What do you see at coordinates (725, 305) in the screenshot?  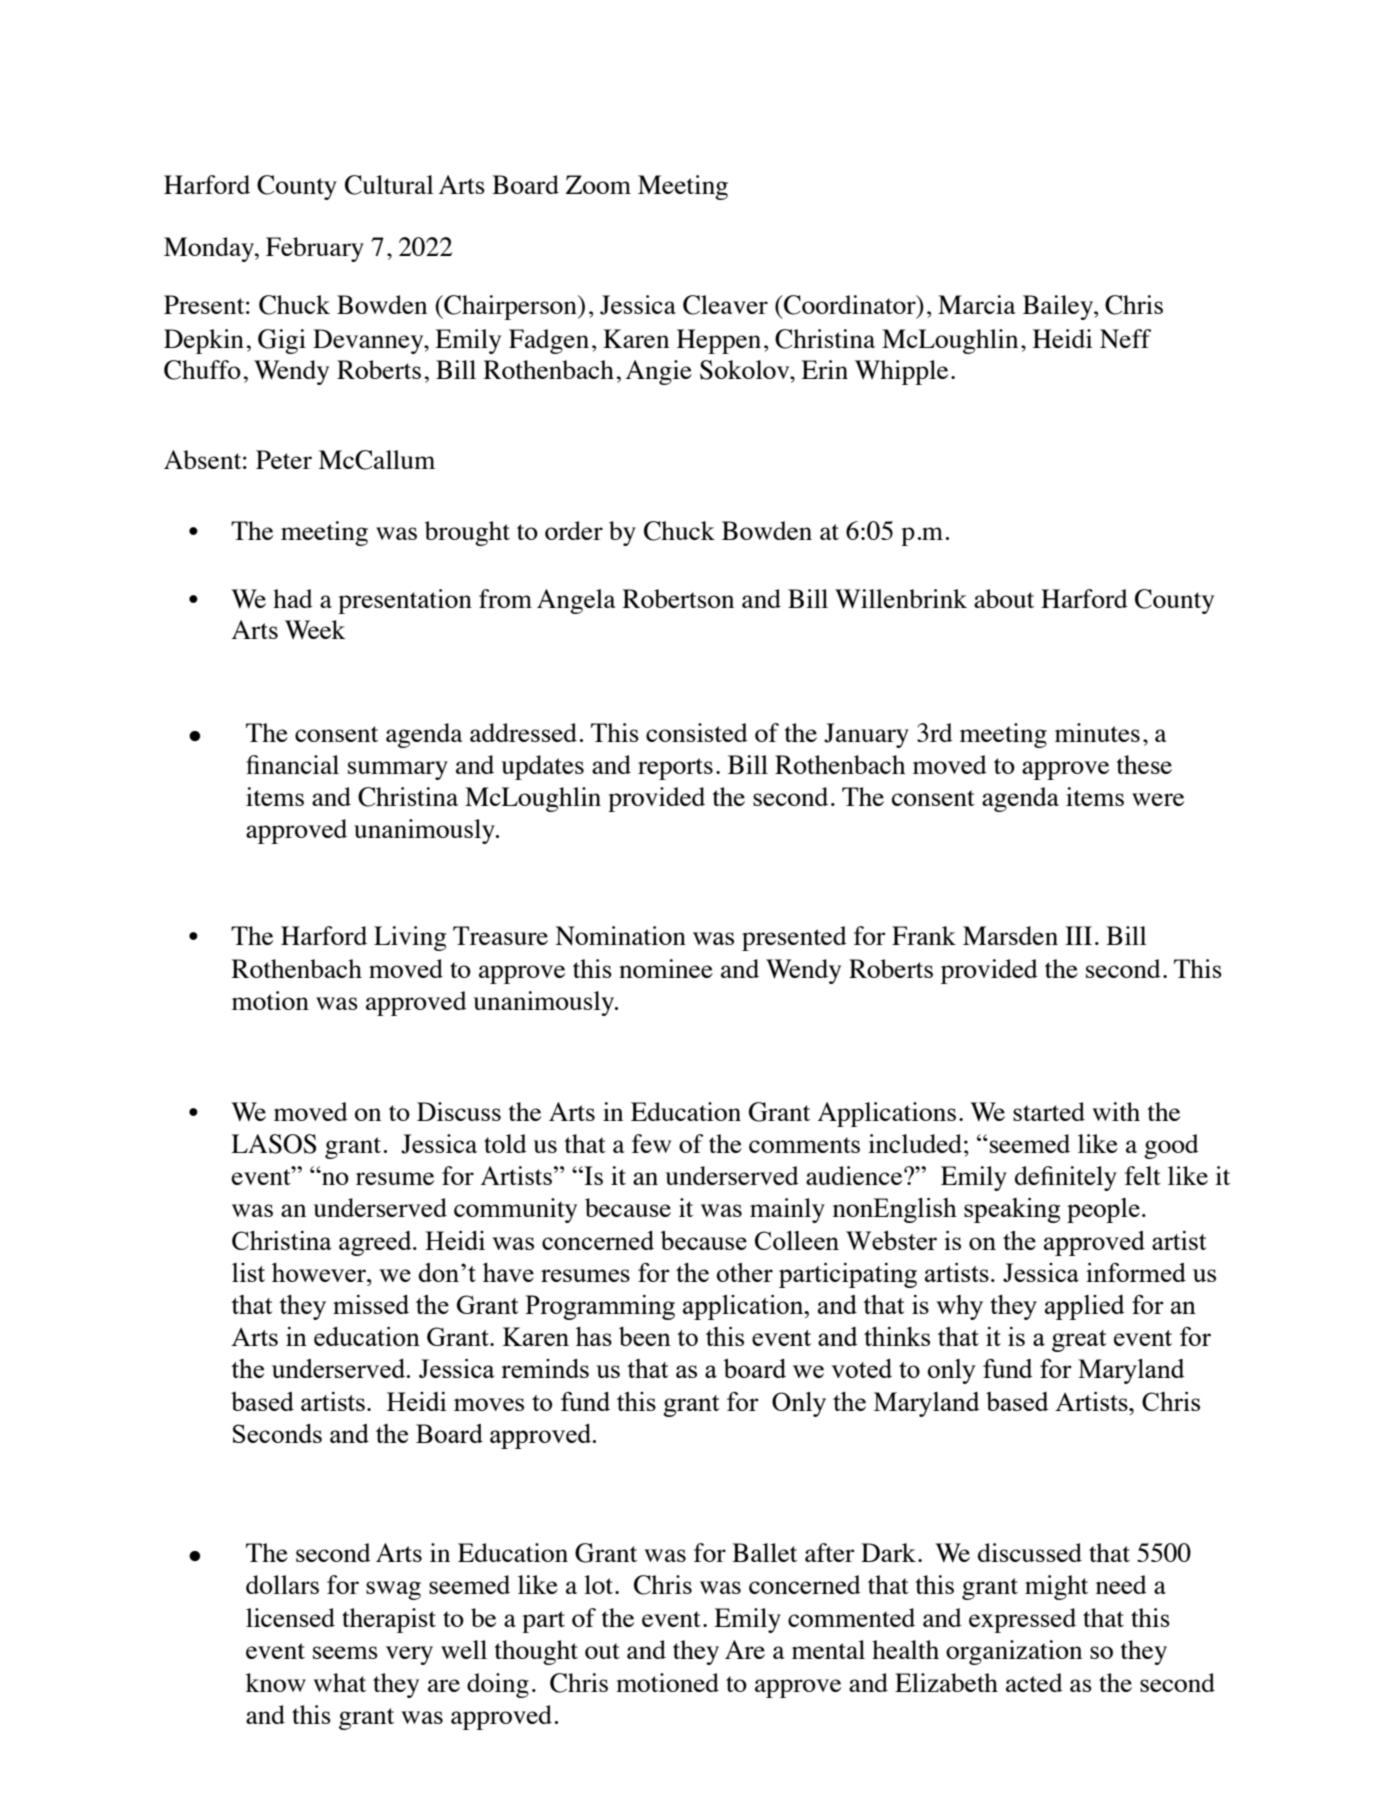 I see `Cleaver` at bounding box center [725, 305].
